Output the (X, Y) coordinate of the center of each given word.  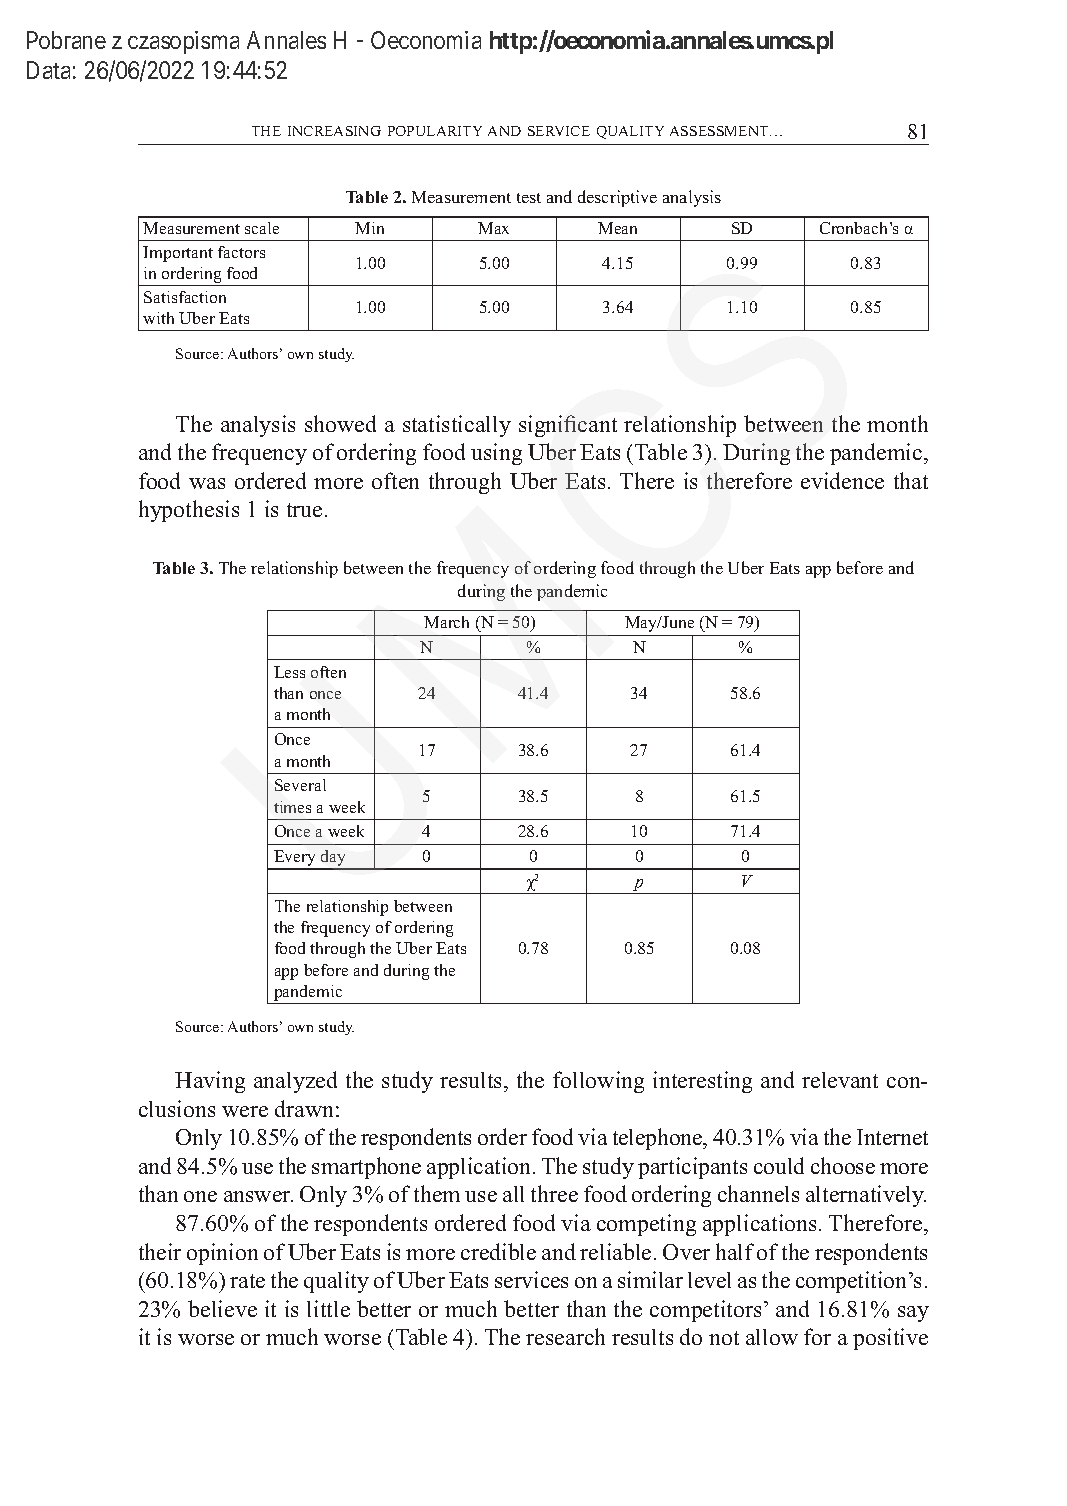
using (496, 454)
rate (247, 1281)
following (598, 1082)
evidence (842, 480)
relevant (840, 1080)
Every (295, 859)
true (304, 510)
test (529, 198)
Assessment (720, 131)
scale (262, 228)
